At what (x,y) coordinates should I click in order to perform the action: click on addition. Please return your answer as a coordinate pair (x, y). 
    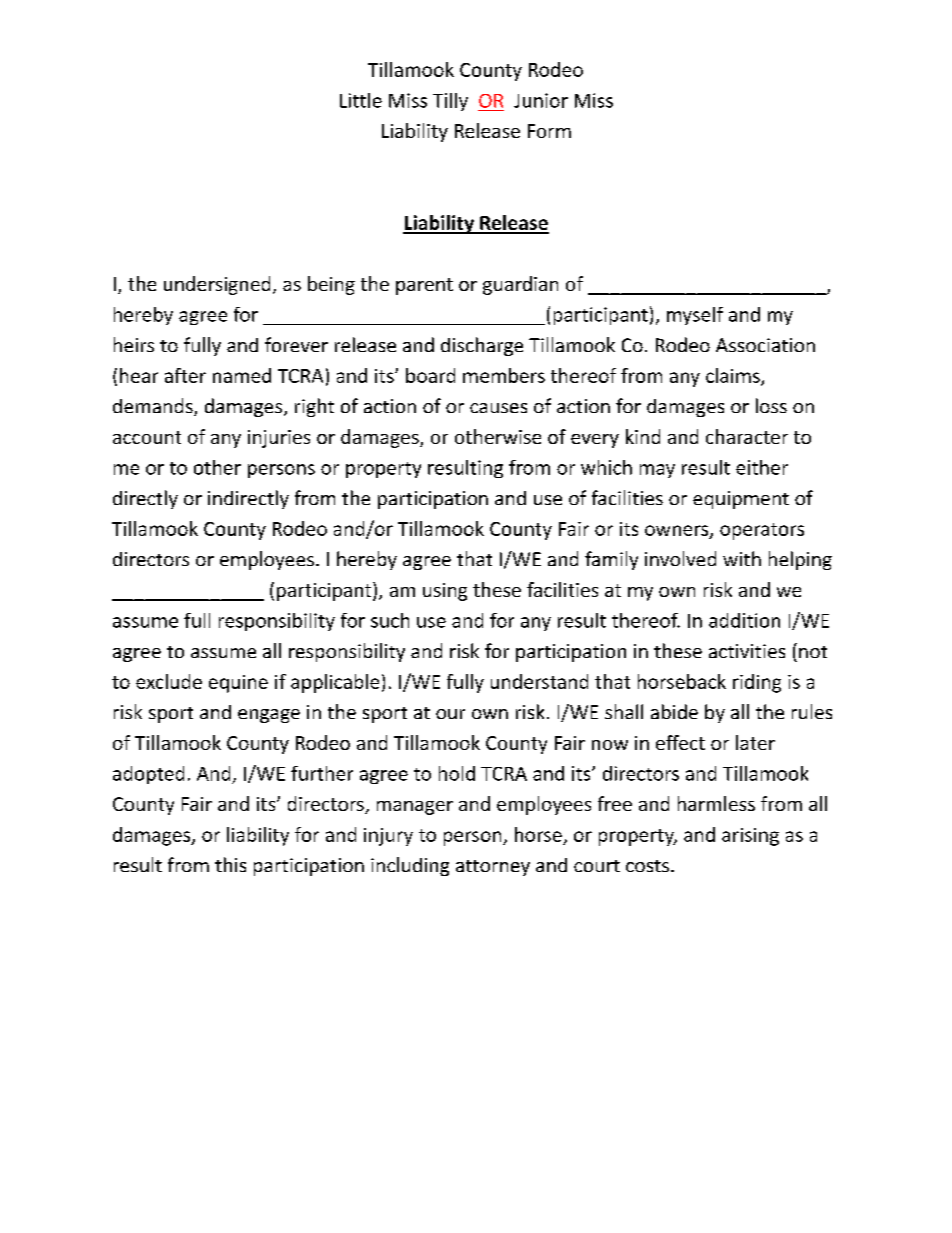
    Looking at the image, I should click on (744, 620).
